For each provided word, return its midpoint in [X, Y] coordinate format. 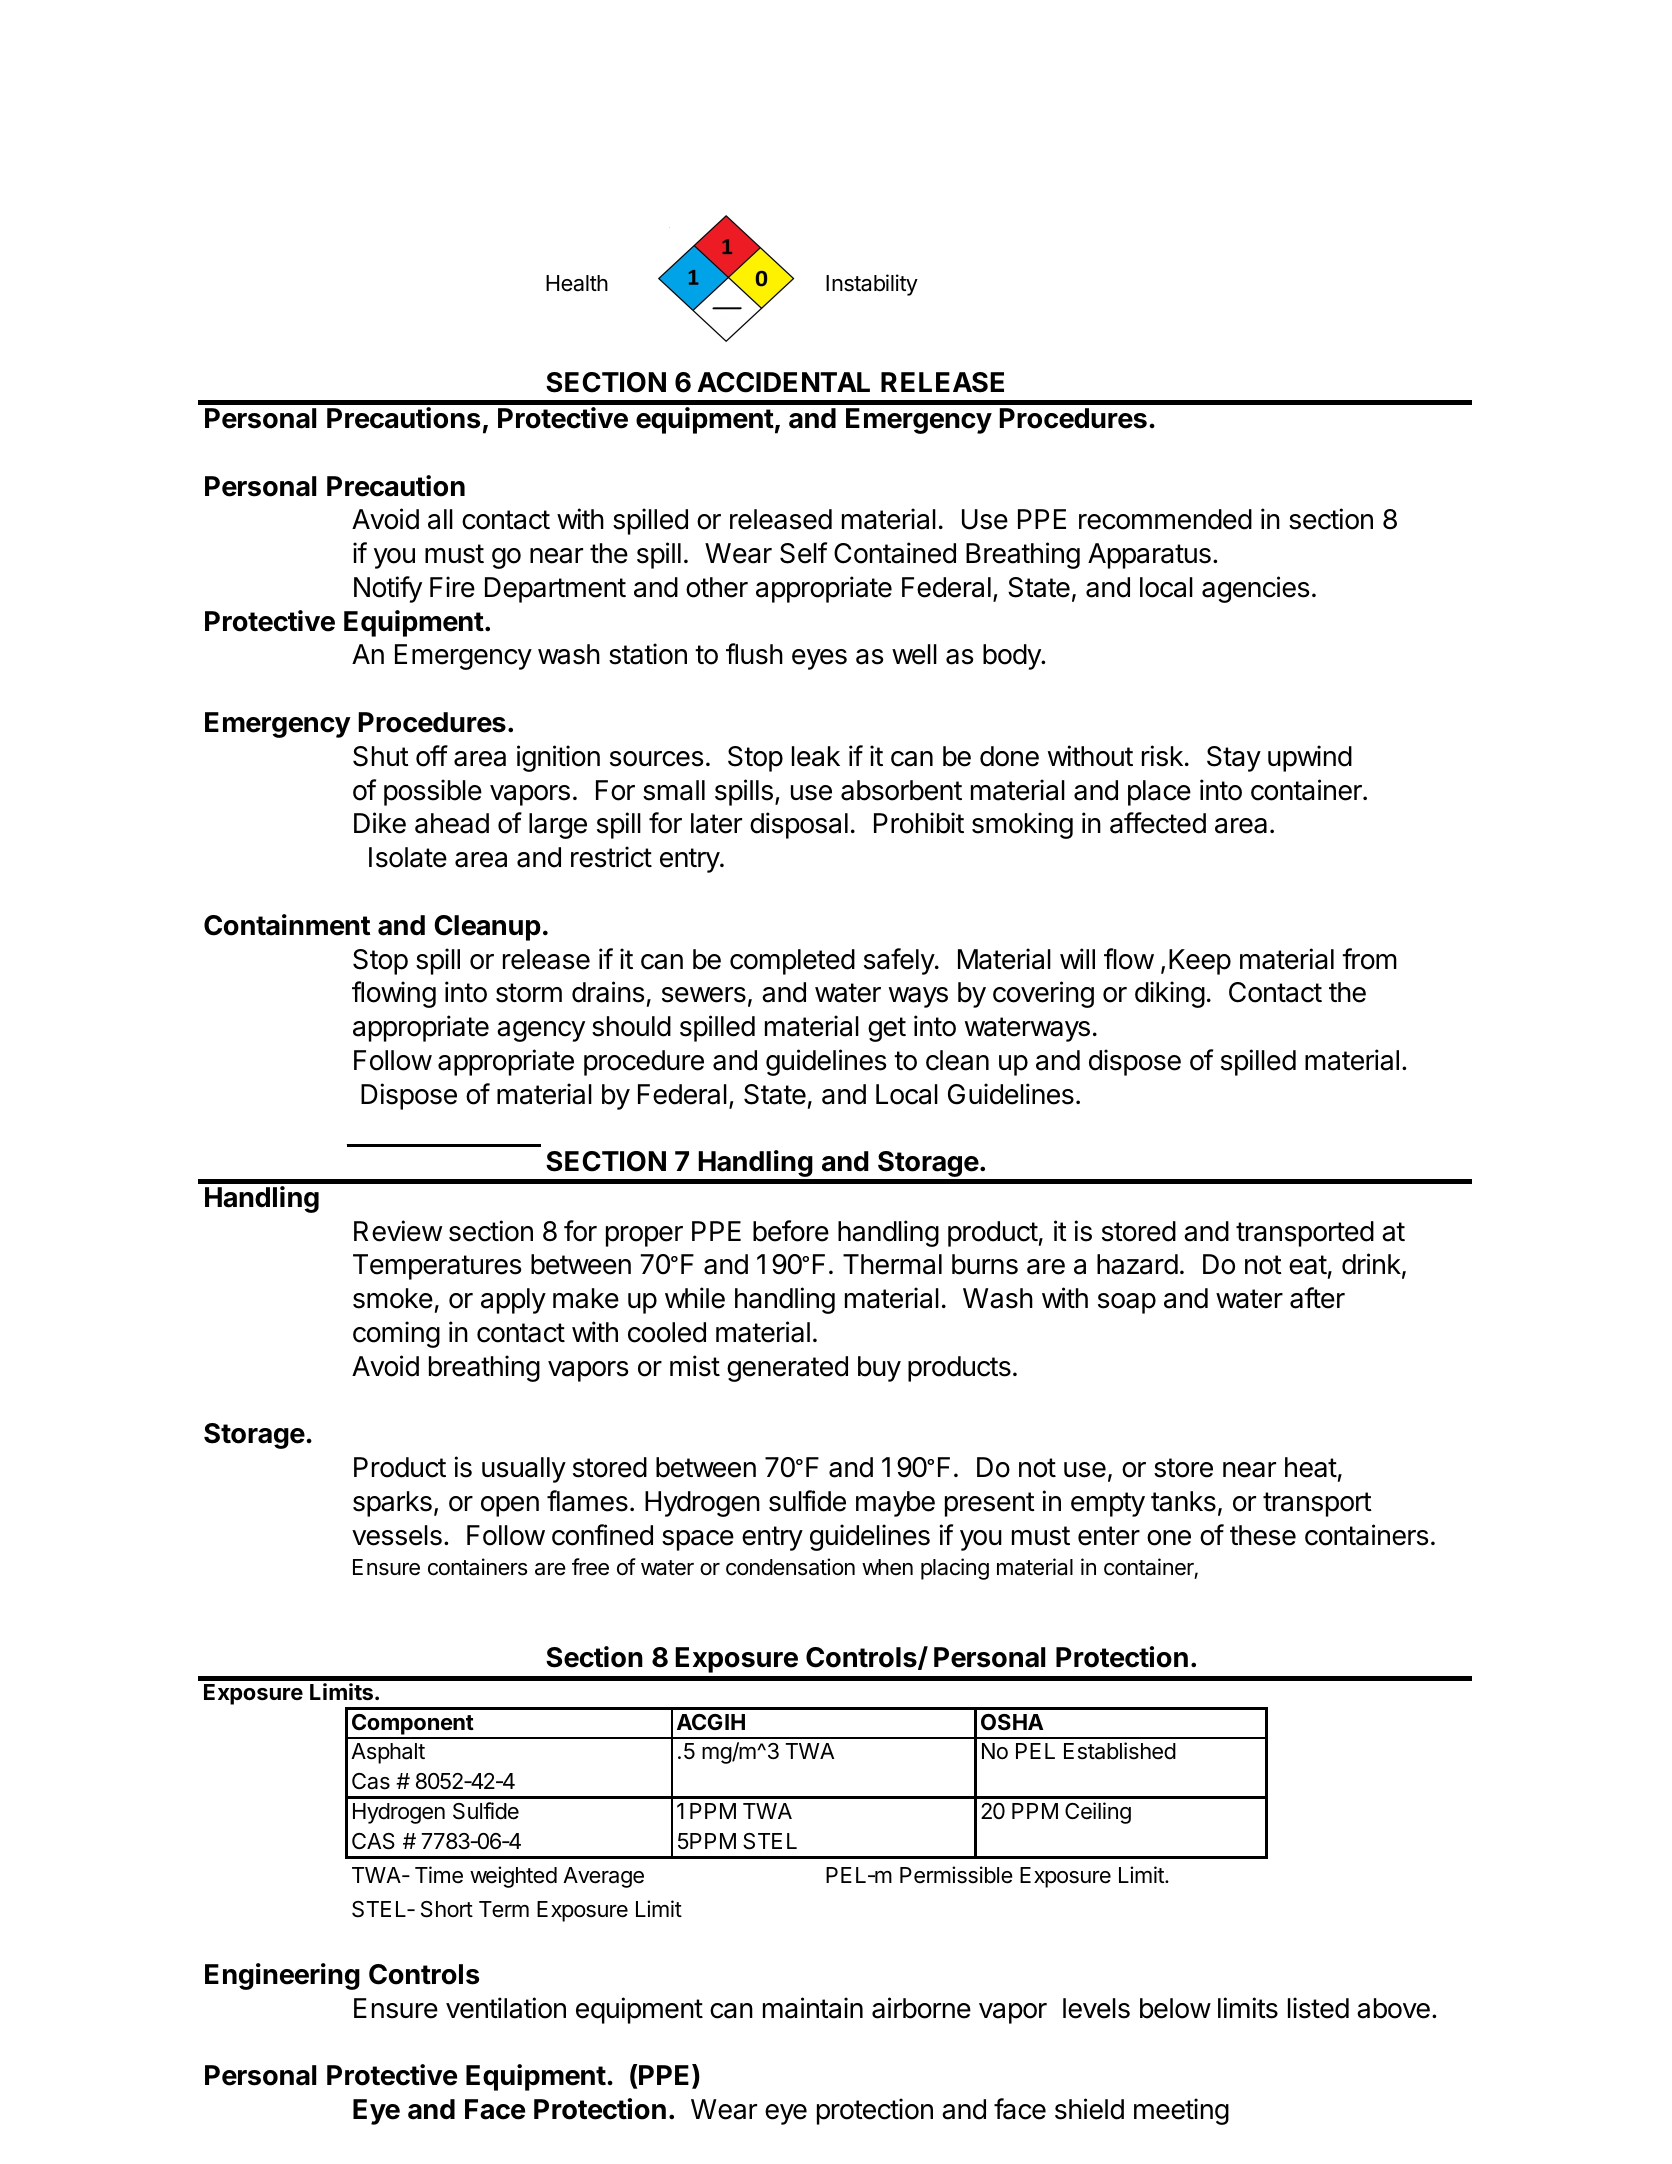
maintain [813, 2008]
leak [816, 756]
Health [577, 283]
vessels [397, 1535]
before [791, 1231]
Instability [872, 285]
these [1263, 1535]
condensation [790, 1567]
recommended [1165, 519]
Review [398, 1231]
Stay [1234, 759]
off [432, 756]
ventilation [506, 2008]
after [1317, 1298]
